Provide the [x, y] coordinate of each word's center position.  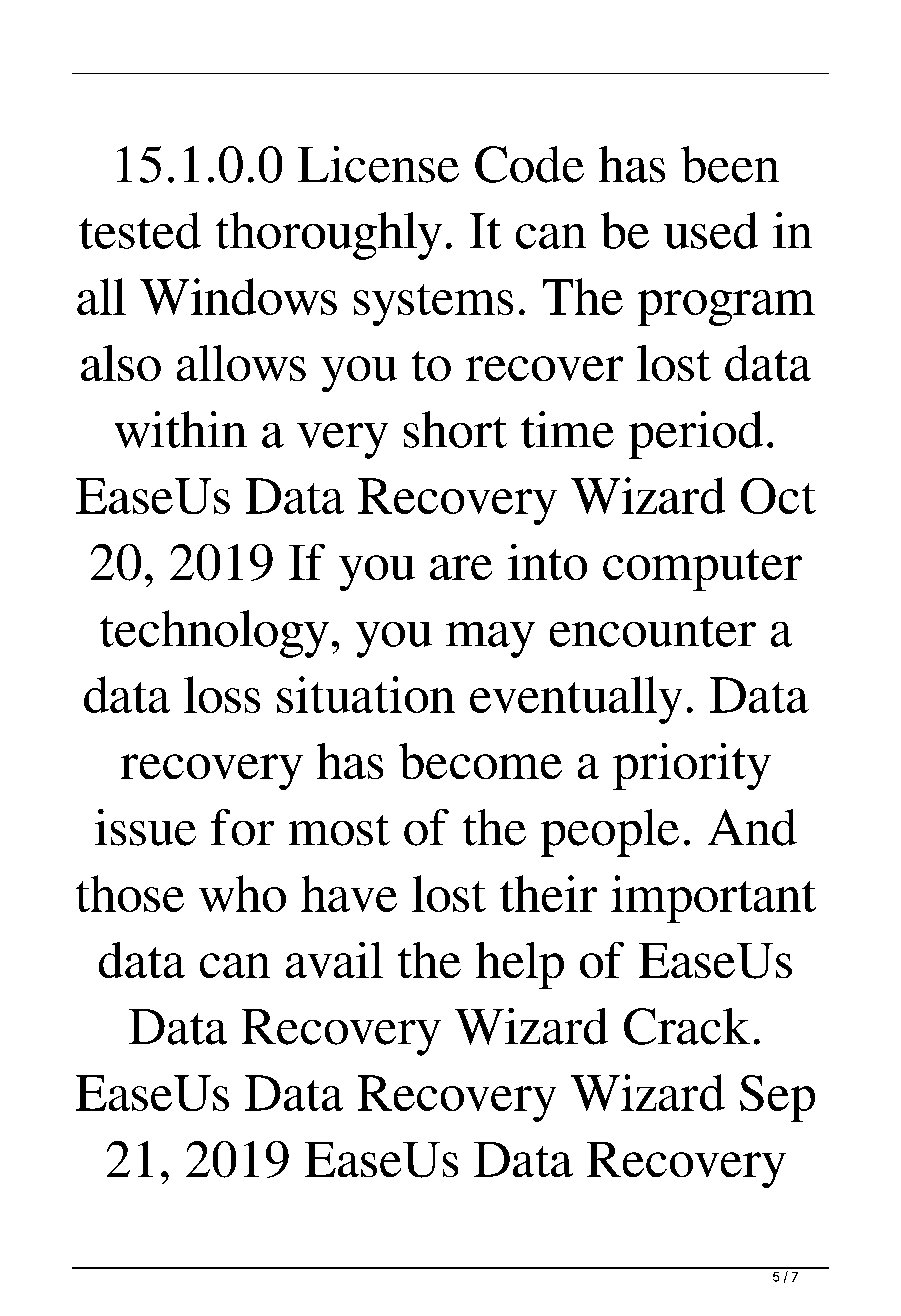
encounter [653, 631]
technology [214, 634]
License [378, 164]
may [490, 640]
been [730, 164]
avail [334, 960]
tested [140, 230]
